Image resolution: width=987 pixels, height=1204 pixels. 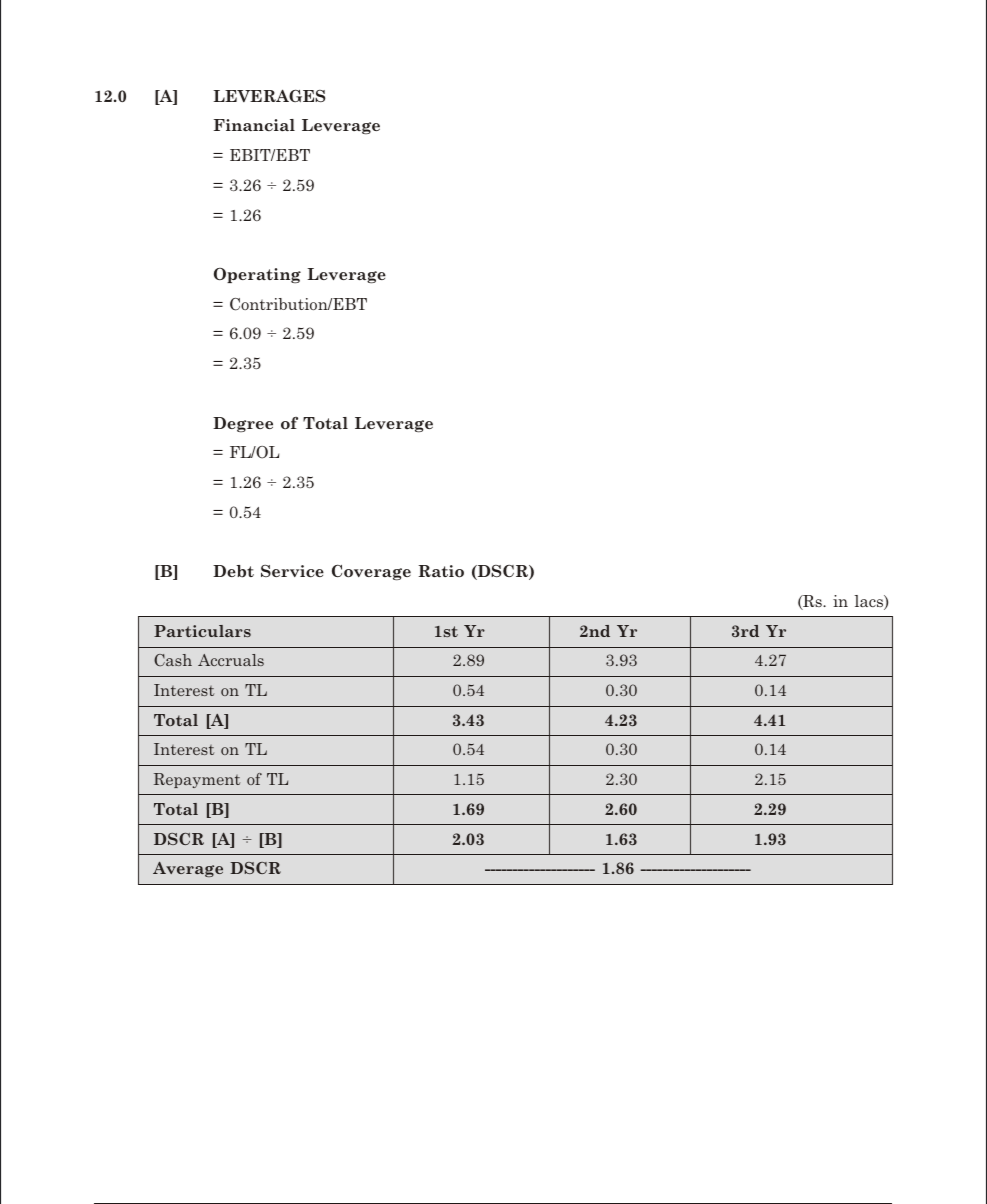 What do you see at coordinates (197, 780) in the screenshot?
I see `Repayment` at bounding box center [197, 780].
